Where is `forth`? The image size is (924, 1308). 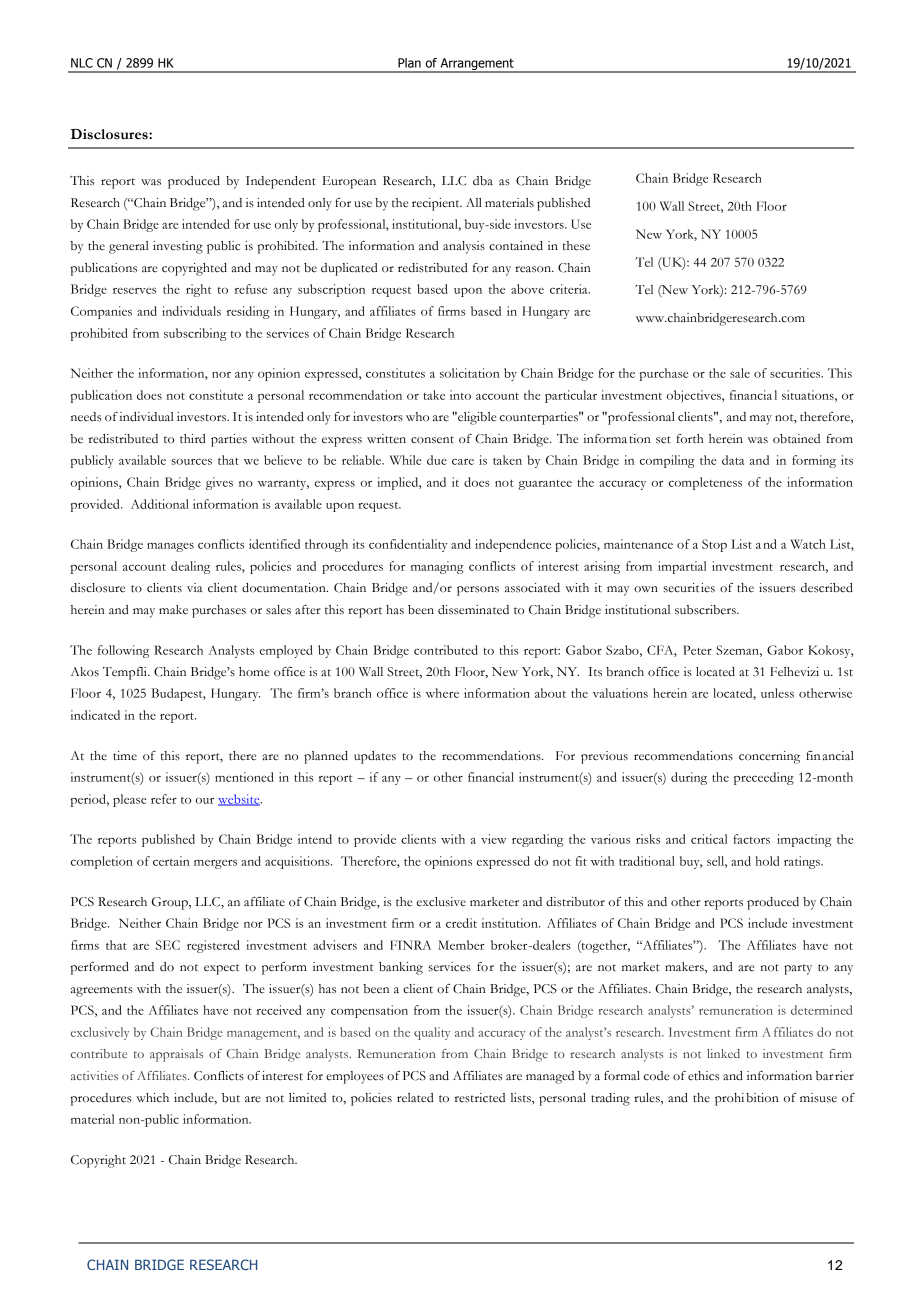
forth is located at coordinates (690, 438).
